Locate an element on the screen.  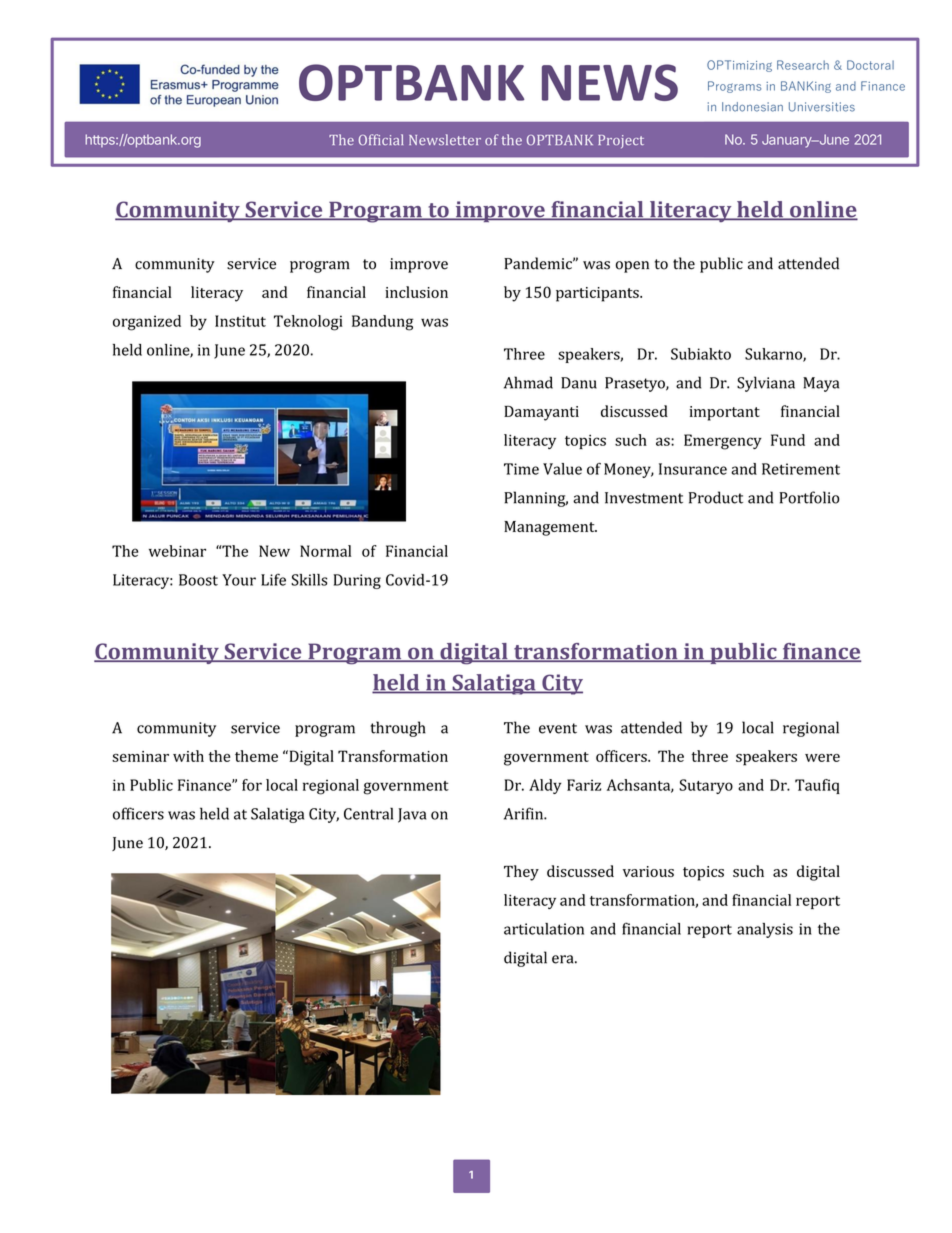
Project is located at coordinates (621, 141).
